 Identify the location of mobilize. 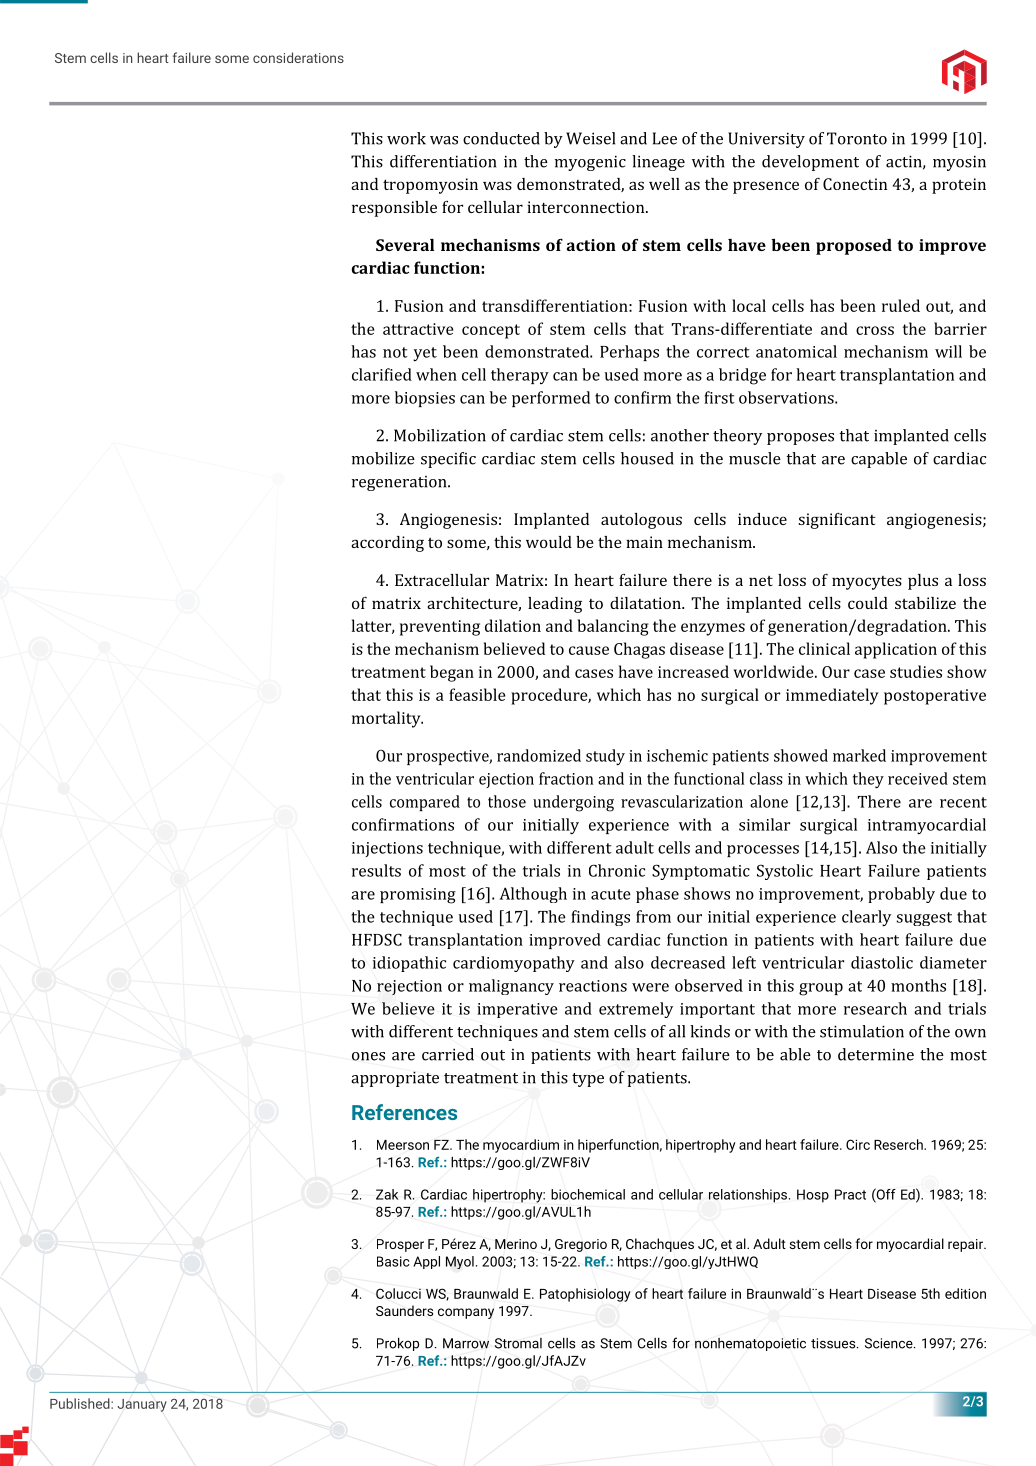
(383, 458).
